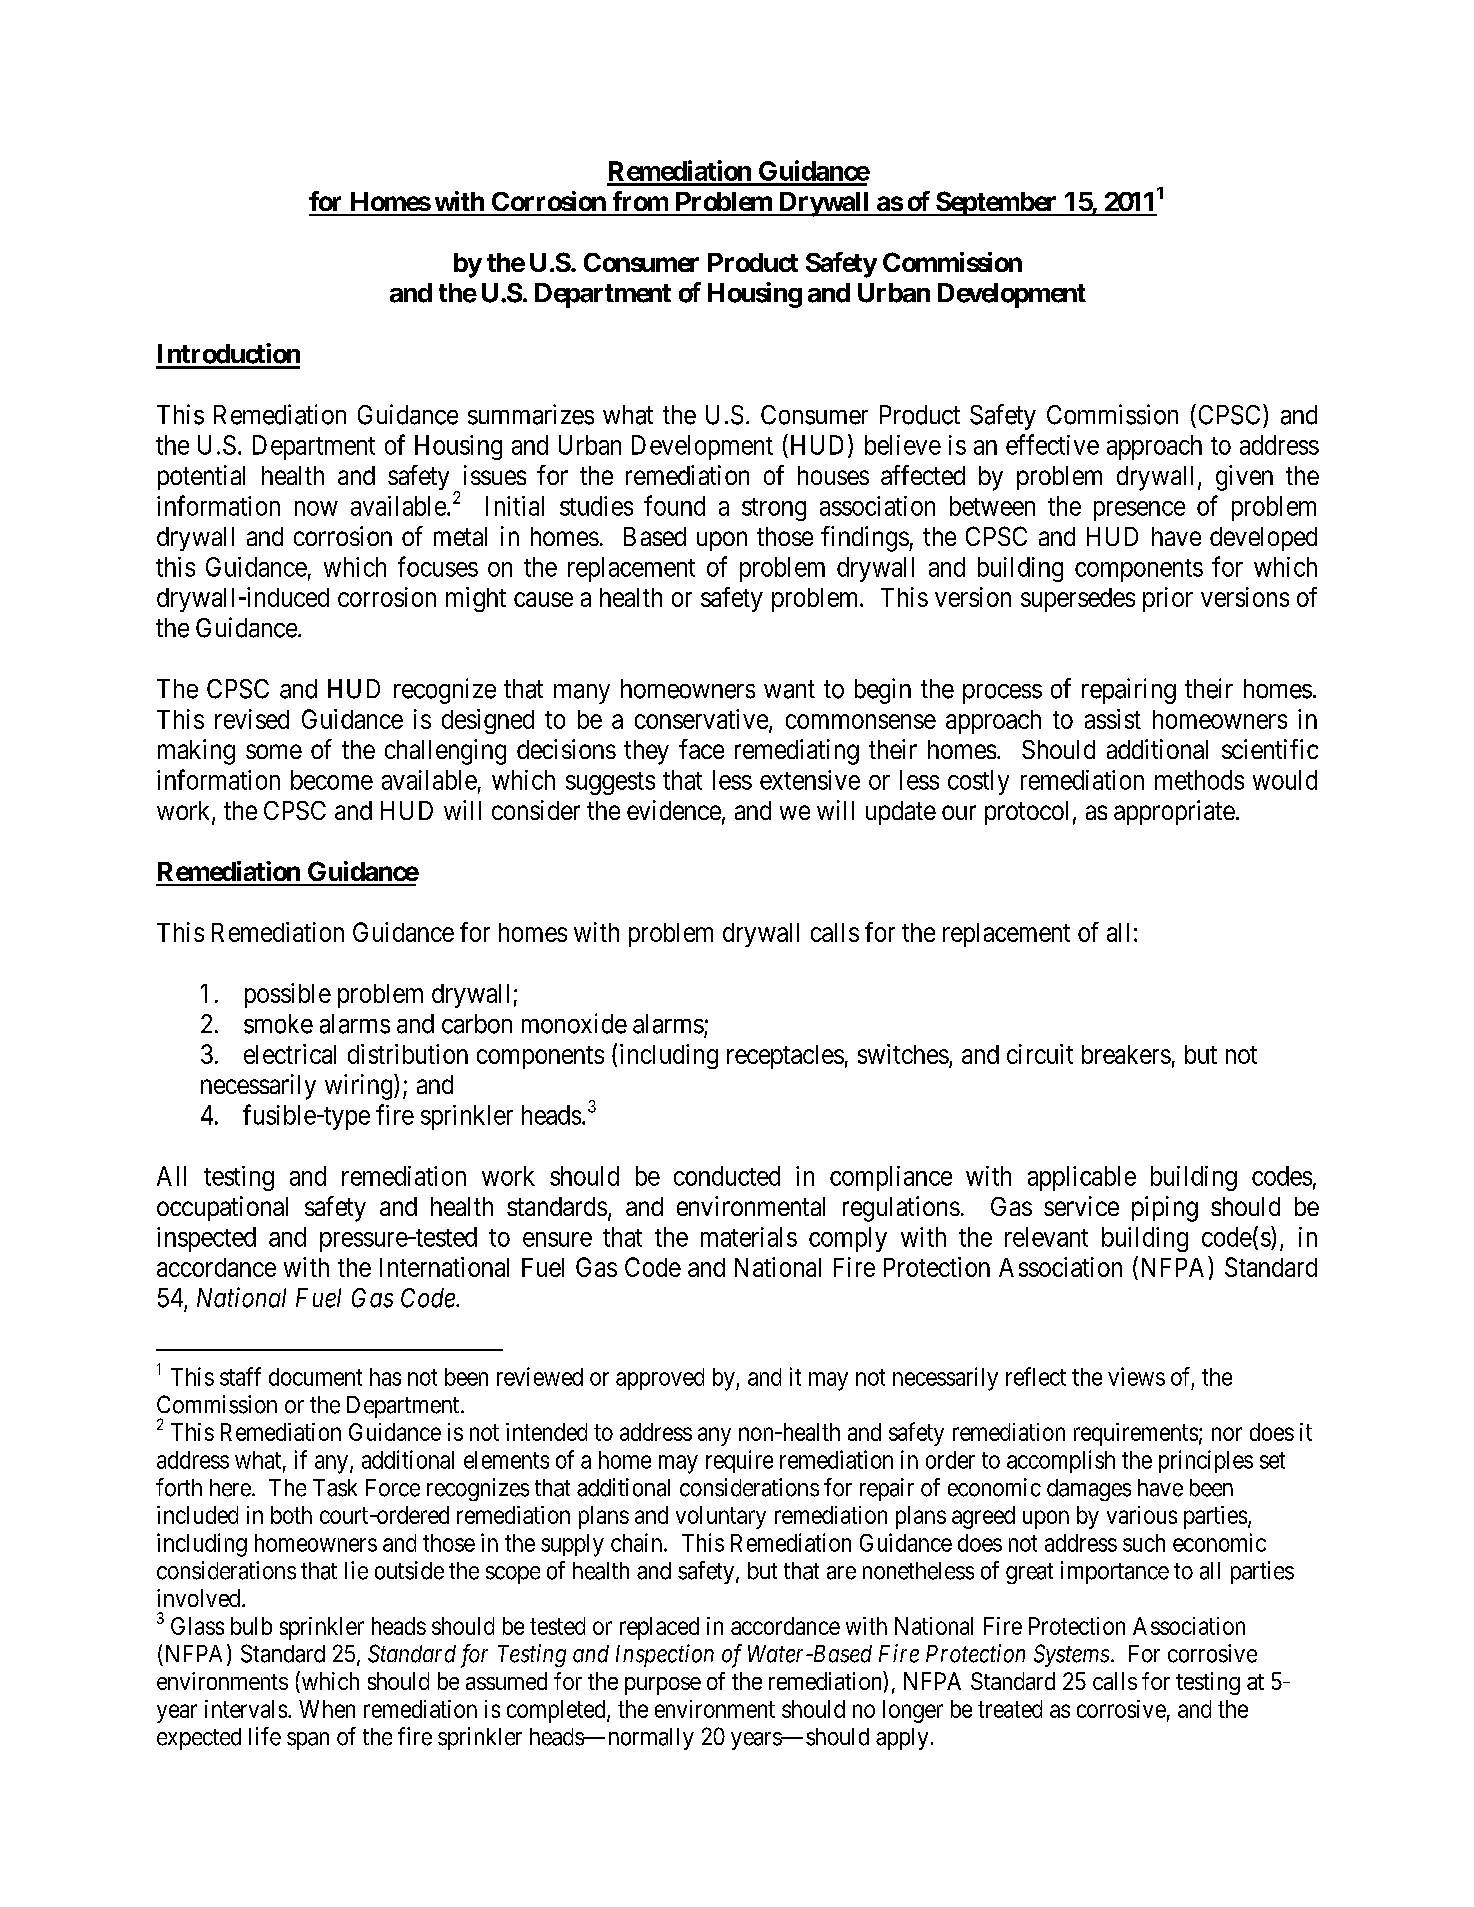  What do you see at coordinates (531, 414) in the screenshot?
I see `summarizes` at bounding box center [531, 414].
